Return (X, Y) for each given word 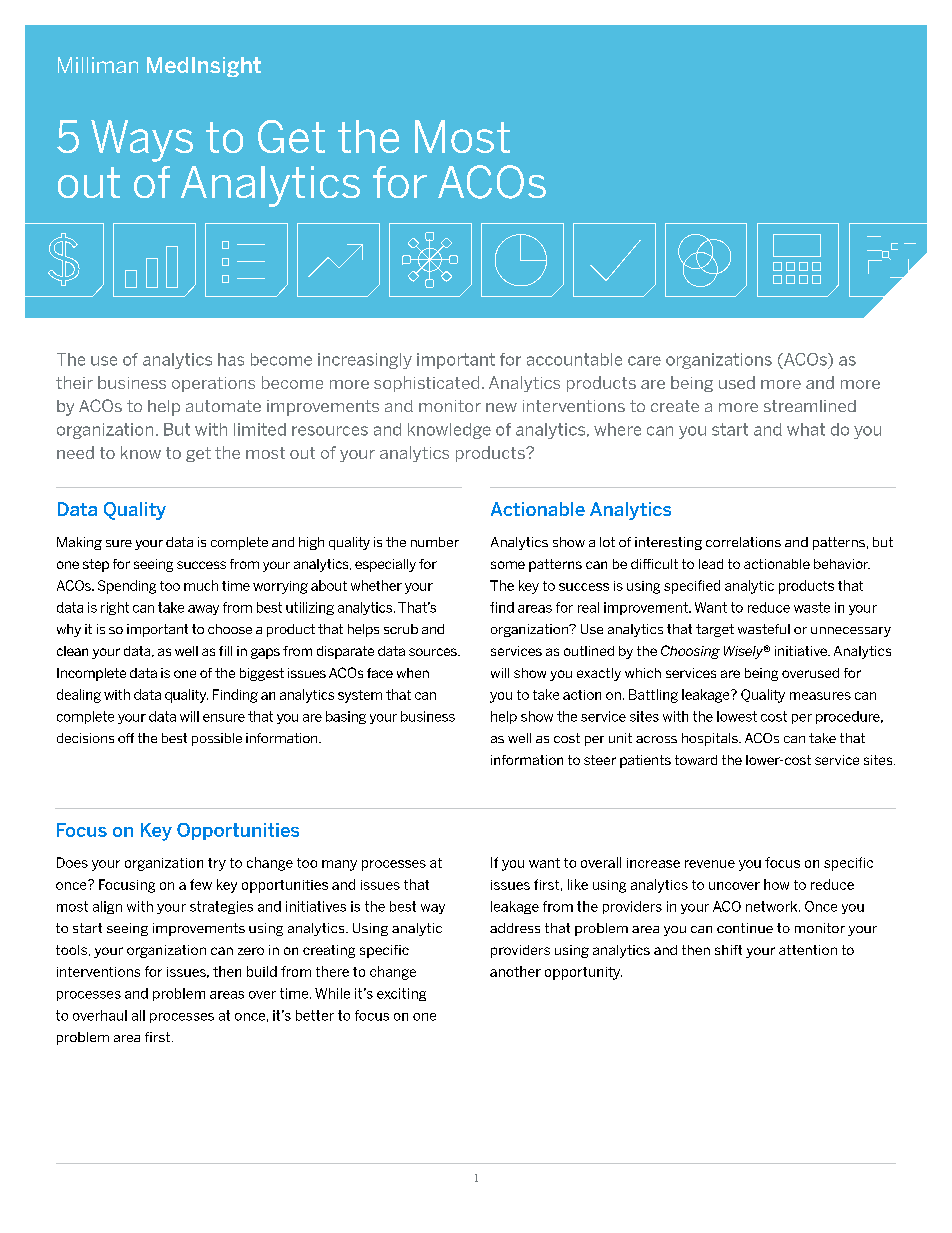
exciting (401, 994)
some (508, 565)
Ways (142, 141)
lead (711, 564)
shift (728, 950)
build (262, 971)
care (644, 361)
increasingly (365, 361)
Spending (127, 587)
